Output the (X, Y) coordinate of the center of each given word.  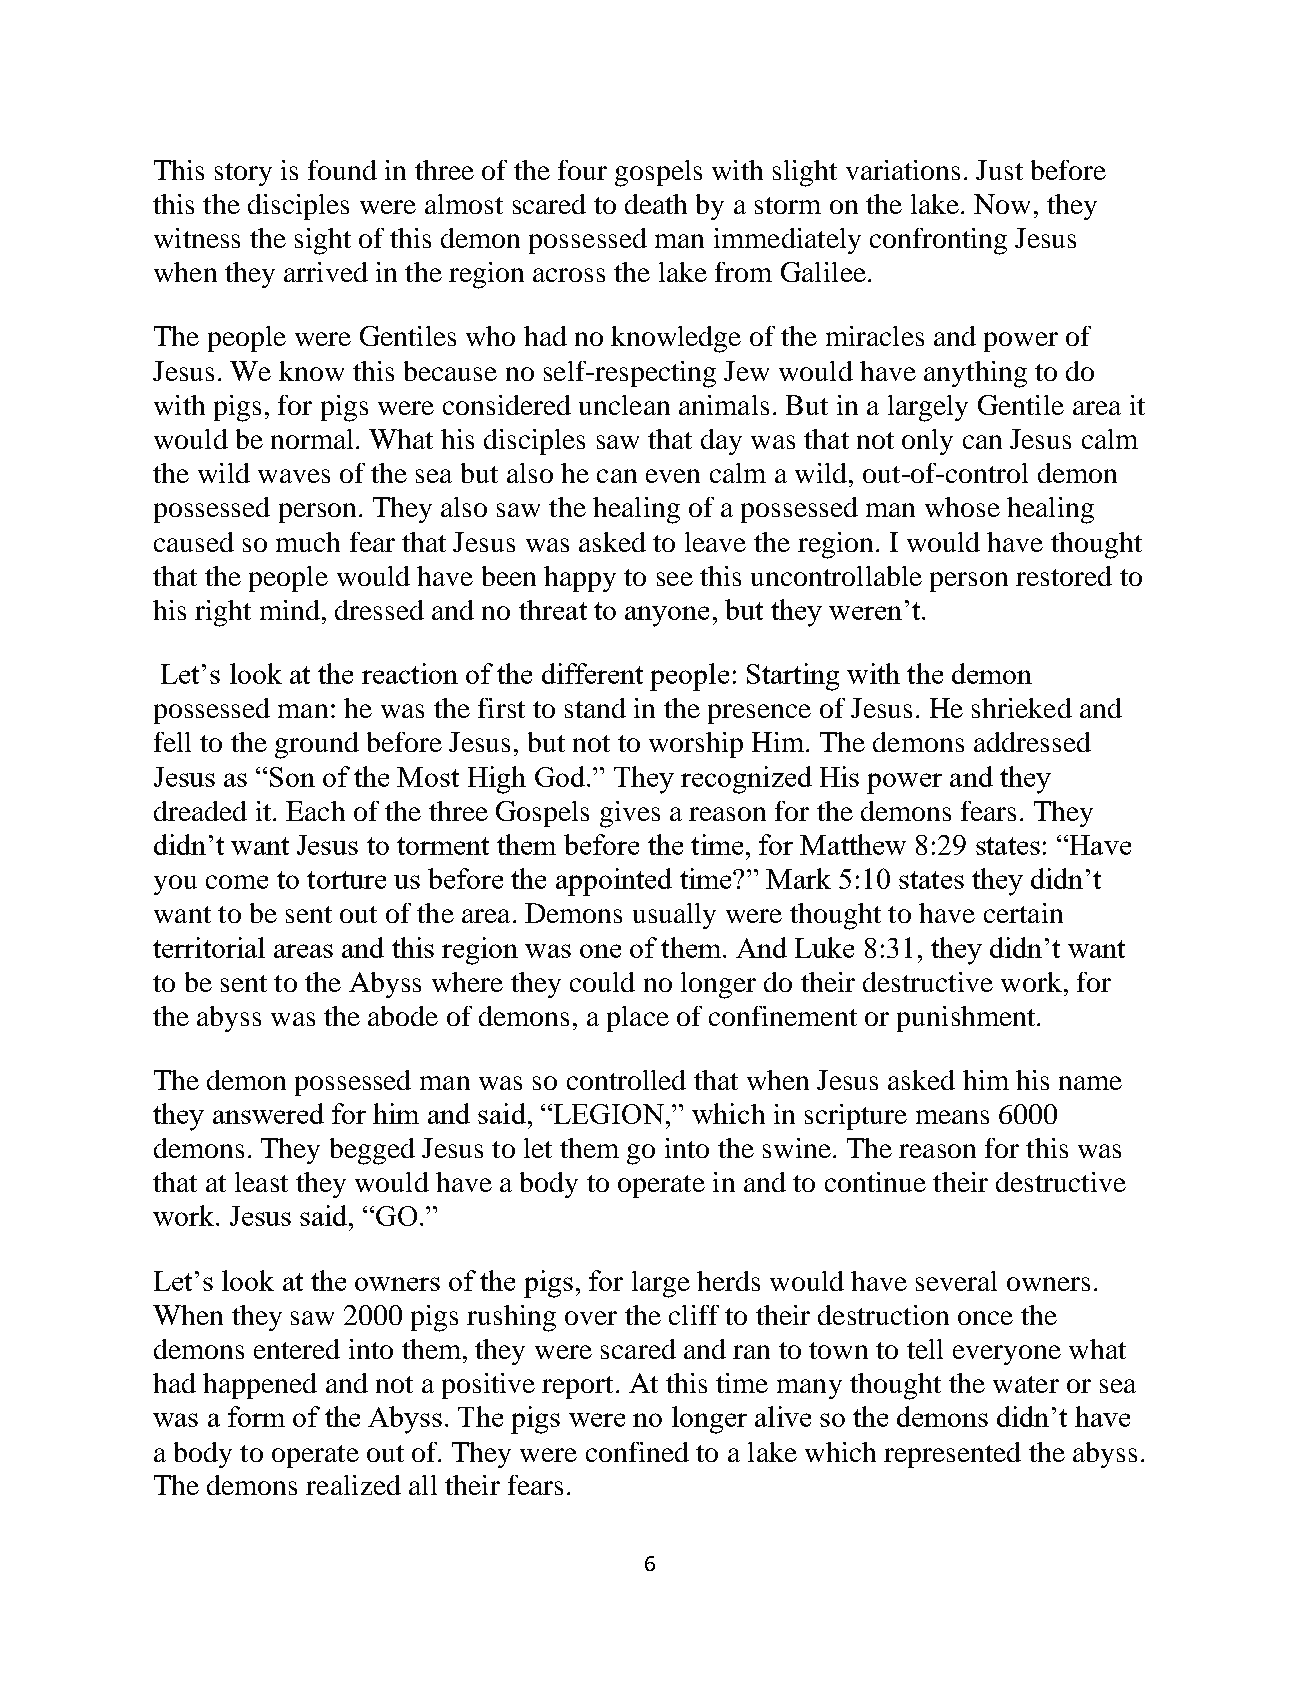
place (638, 1019)
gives (630, 814)
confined (637, 1452)
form (256, 1416)
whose (962, 507)
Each (315, 811)
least (261, 1182)
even (673, 476)
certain (1023, 913)
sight (323, 241)
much (308, 542)
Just (999, 170)
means (952, 1117)
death (656, 204)
